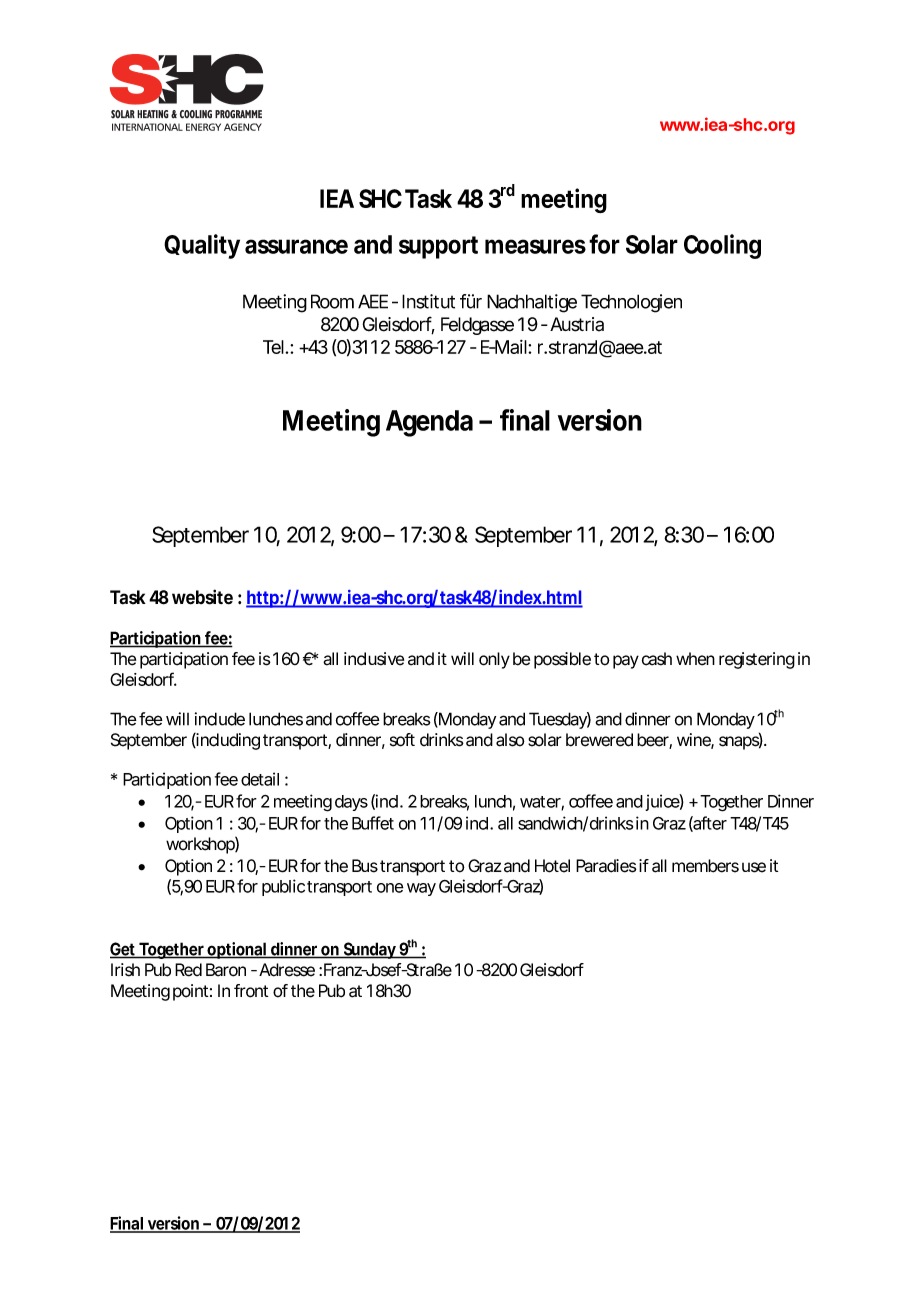 The height and width of the document is (1308, 924). What do you see at coordinates (657, 659) in the document?
I see `cash` at bounding box center [657, 659].
